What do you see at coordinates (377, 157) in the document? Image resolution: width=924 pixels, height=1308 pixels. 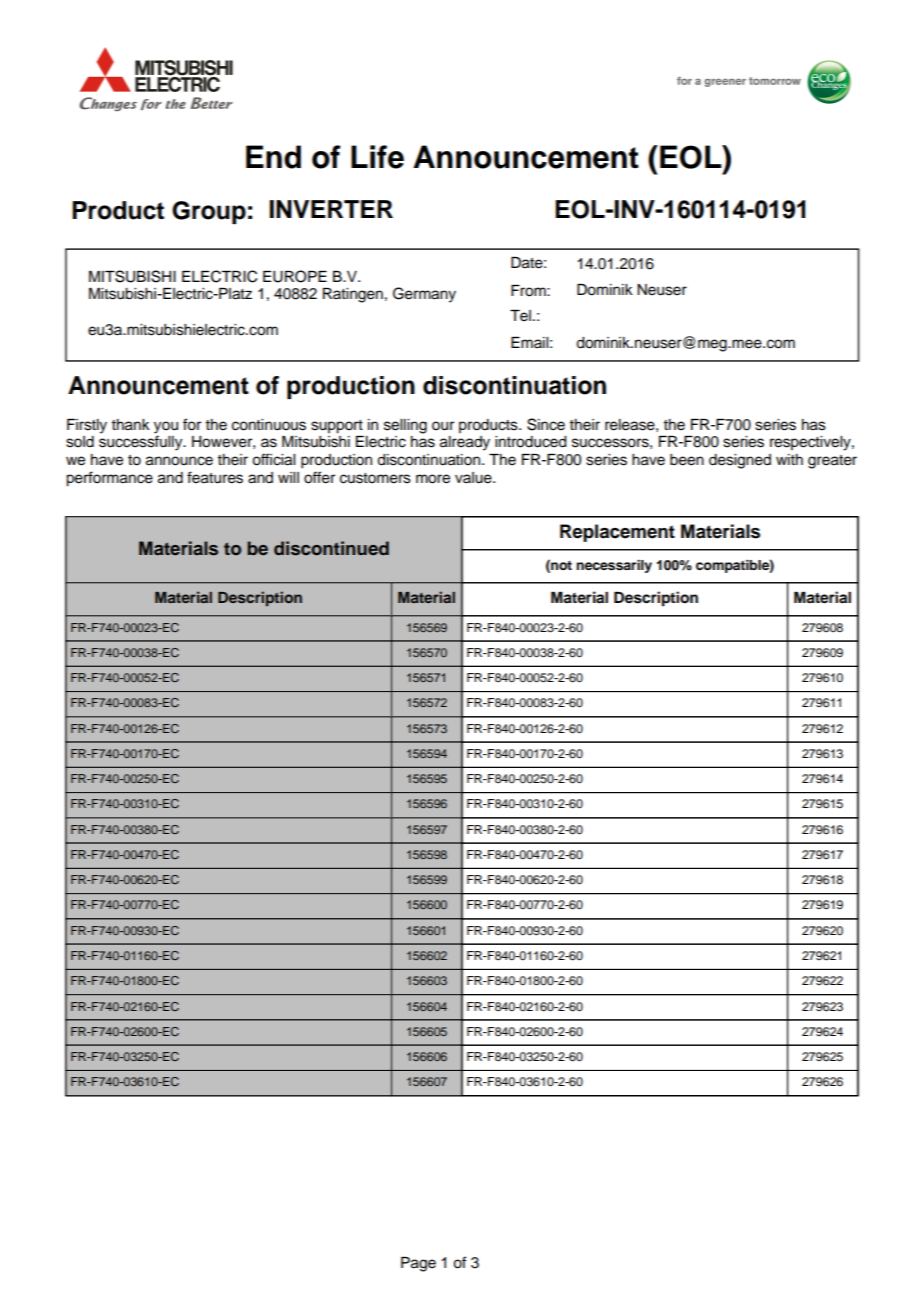 I see `Life` at bounding box center [377, 157].
